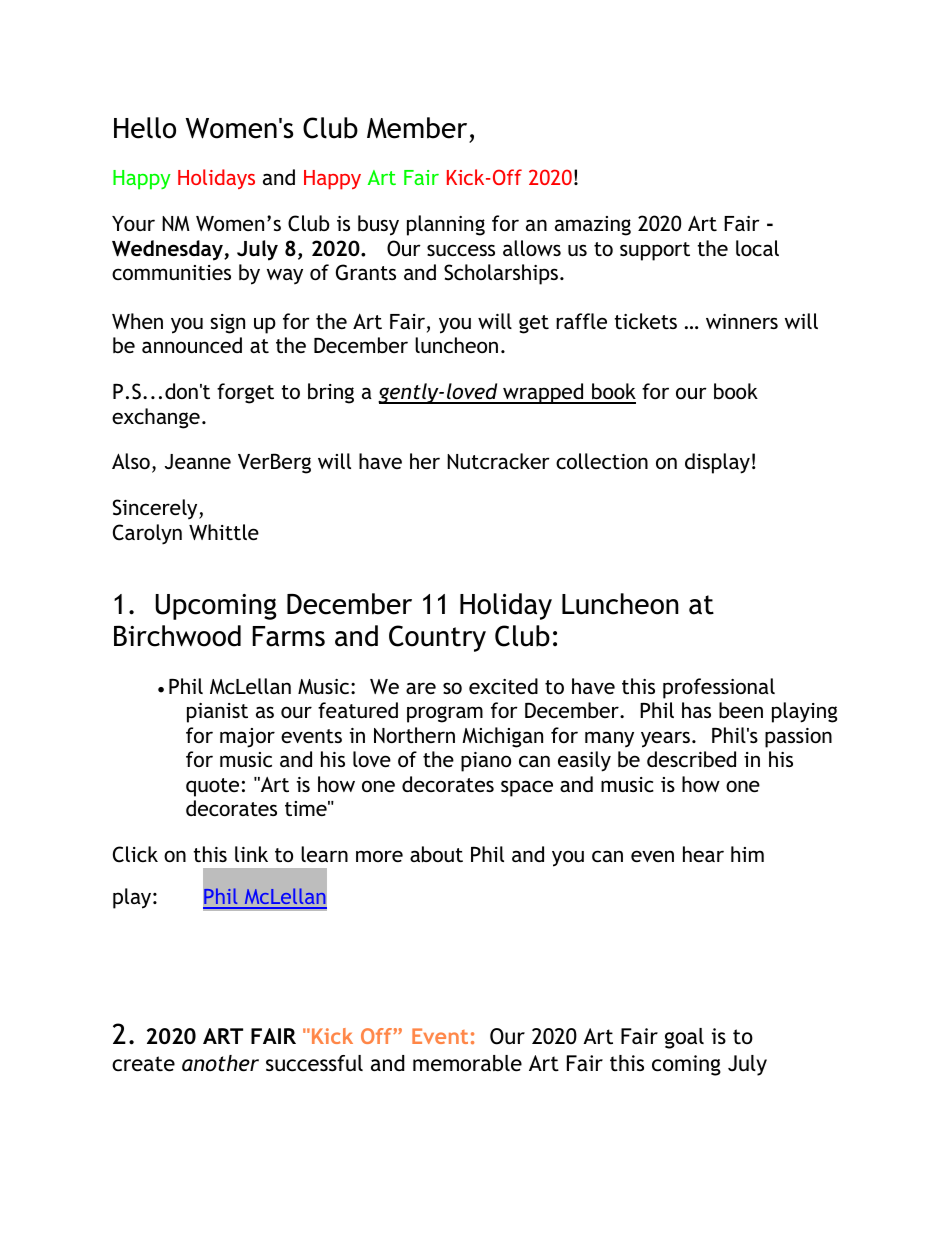  I want to click on Member, so click(417, 128).
